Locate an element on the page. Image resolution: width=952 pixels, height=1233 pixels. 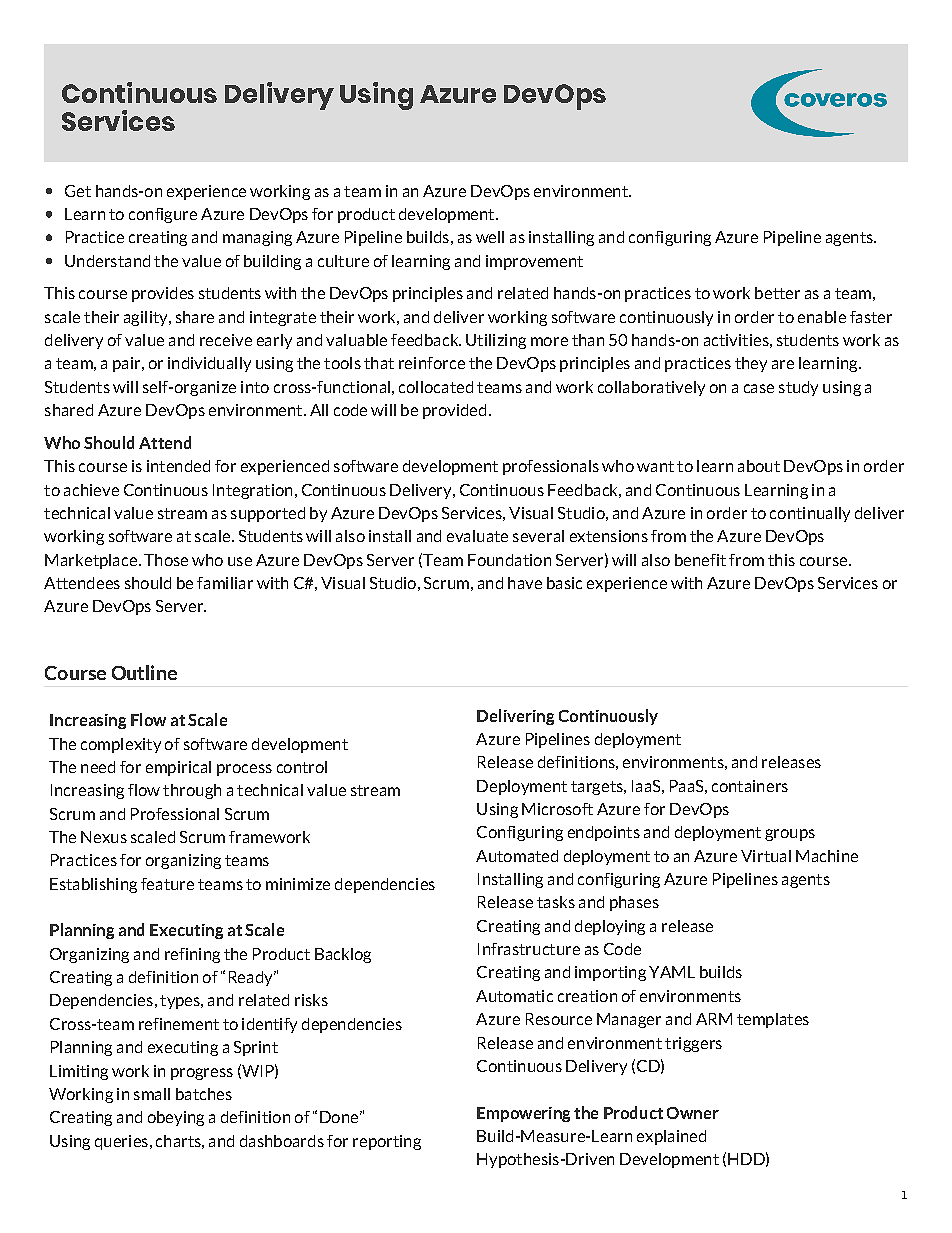
better is located at coordinates (777, 293).
